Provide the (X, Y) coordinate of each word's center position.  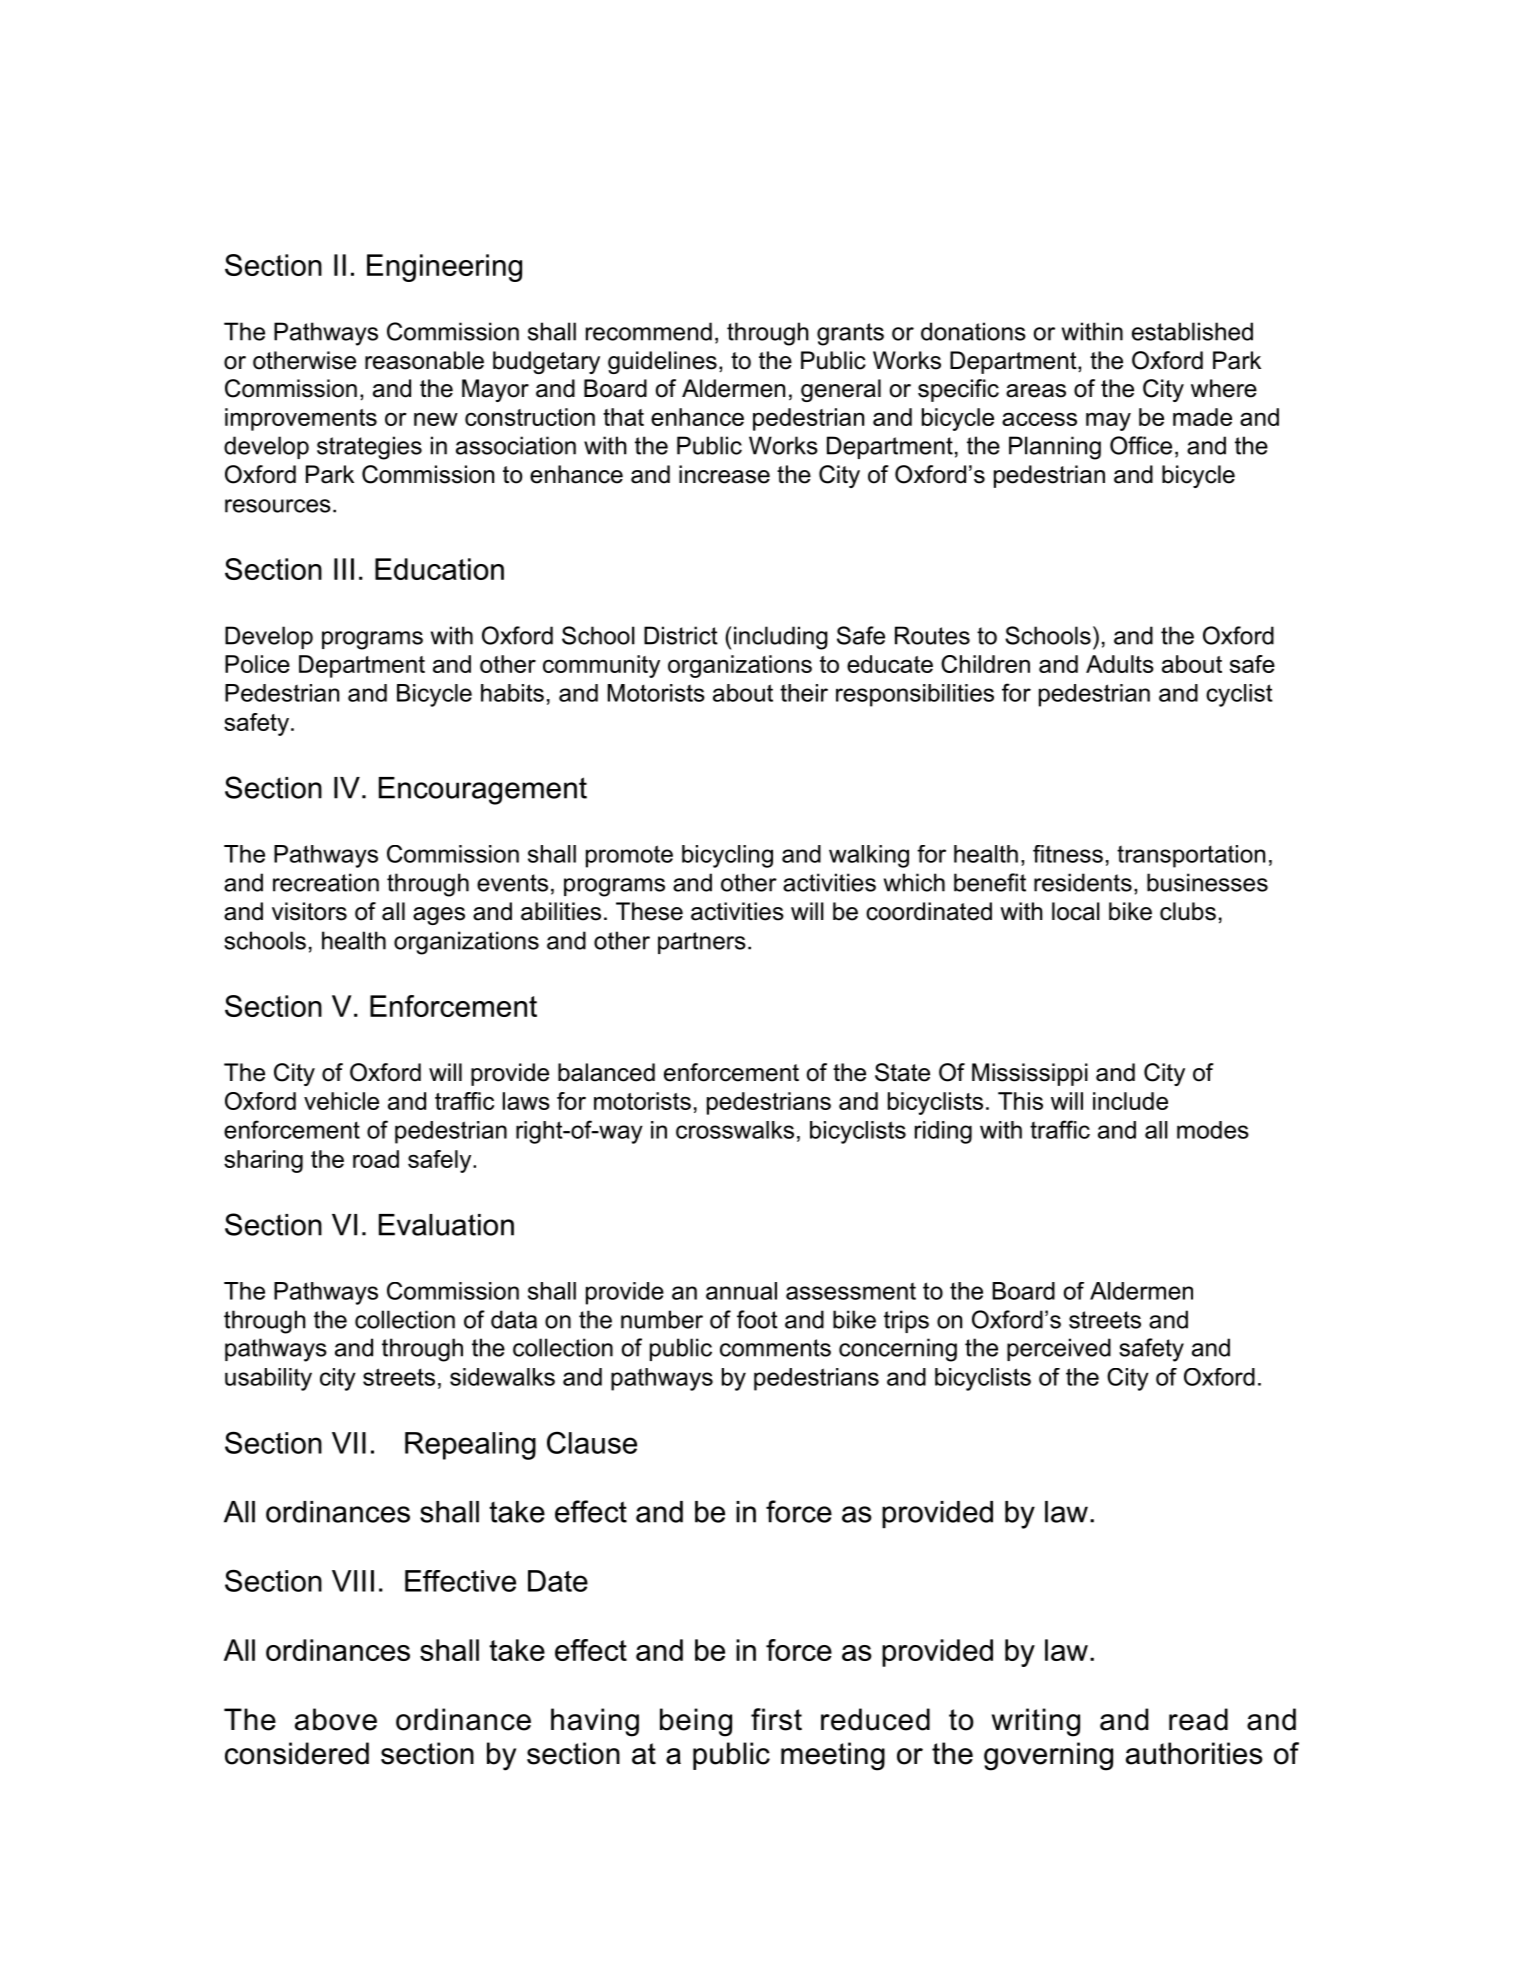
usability (268, 1379)
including (781, 638)
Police (257, 664)
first (776, 1719)
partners (702, 943)
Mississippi (1030, 1074)
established (1192, 331)
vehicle (341, 1101)
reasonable (424, 360)
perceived (1059, 1349)
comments (775, 1348)
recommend (649, 331)
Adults (1120, 664)
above (336, 1719)
